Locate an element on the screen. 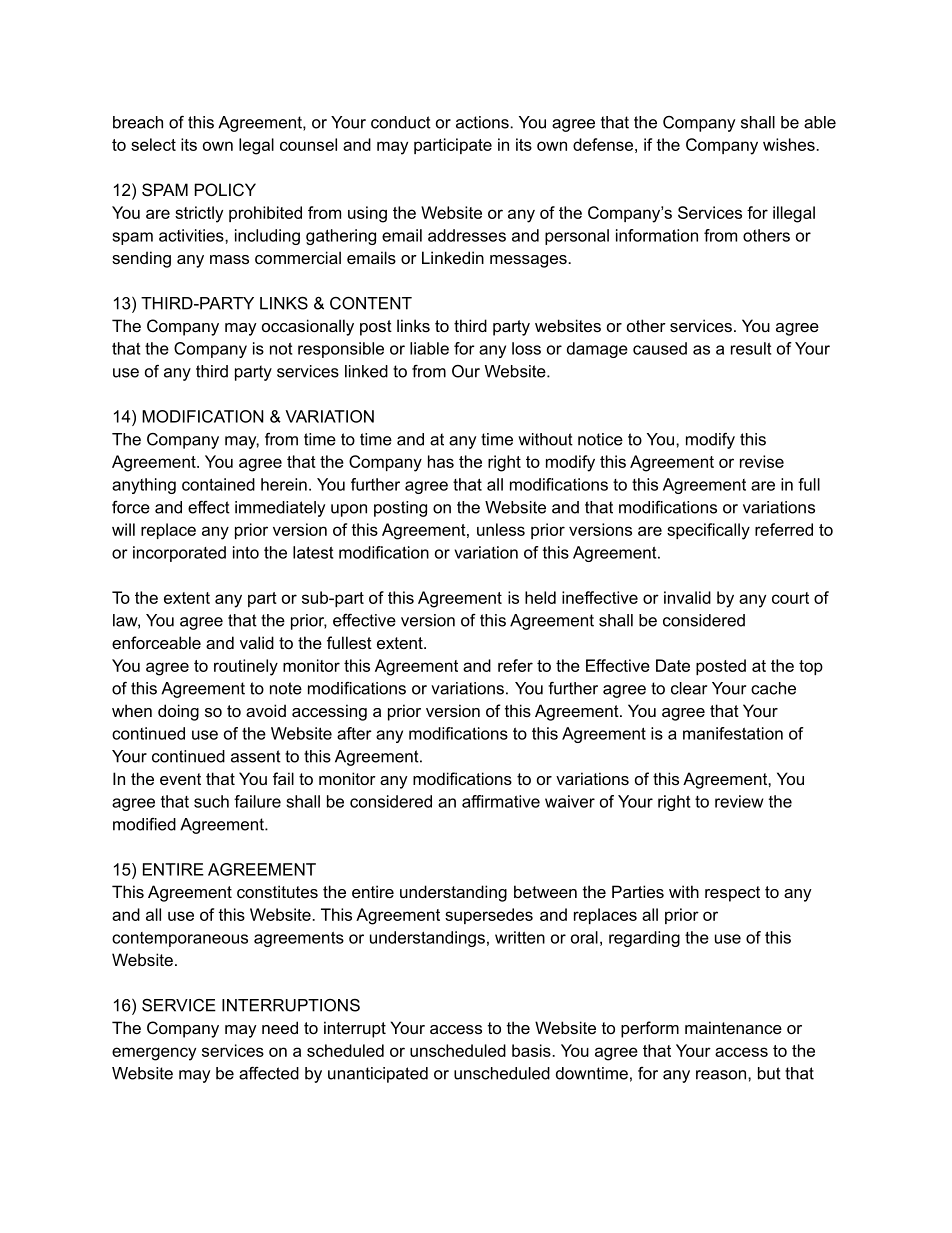  emergency is located at coordinates (154, 1054).
